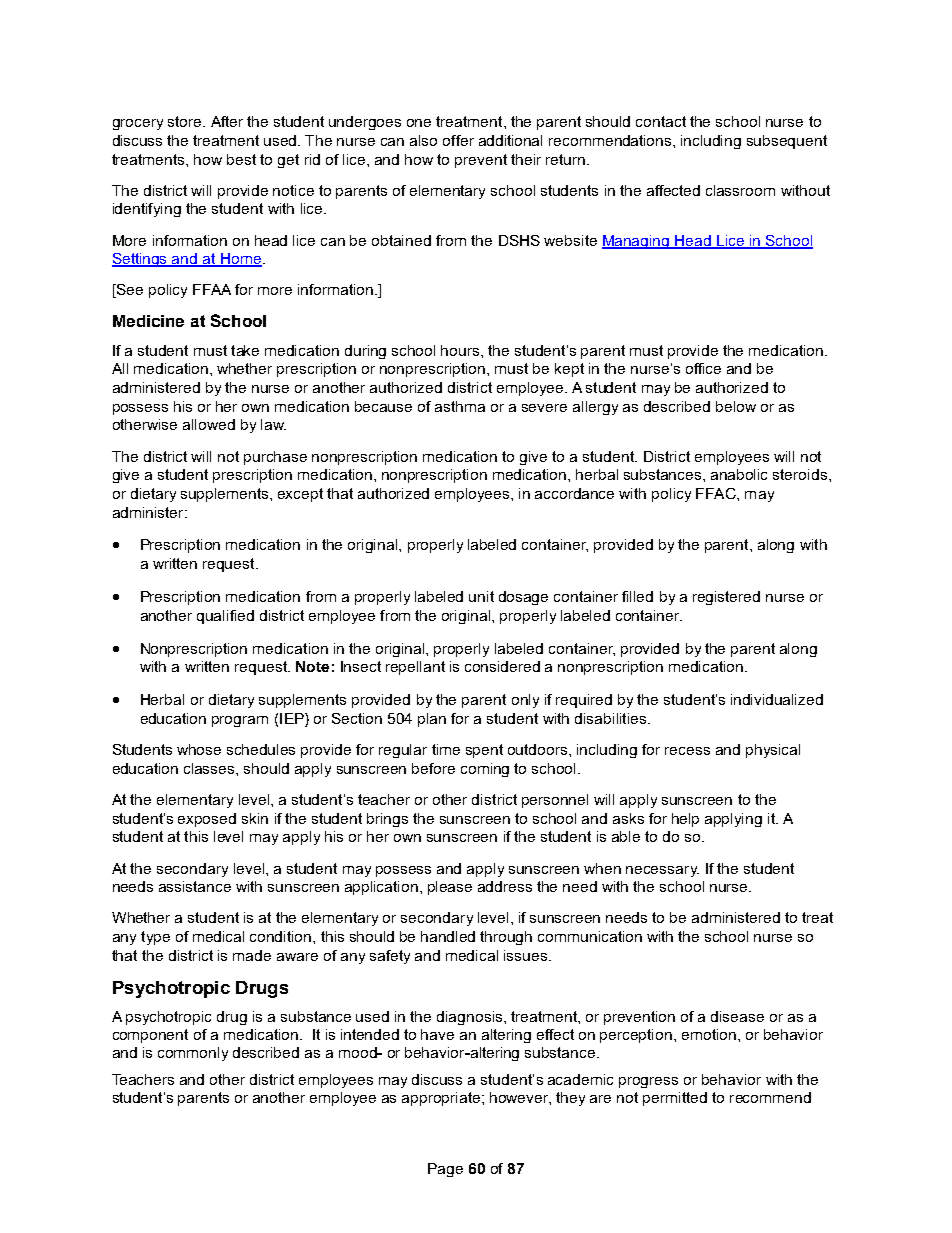 The height and width of the image is (1233, 952). I want to click on permitted, so click(675, 1099).
